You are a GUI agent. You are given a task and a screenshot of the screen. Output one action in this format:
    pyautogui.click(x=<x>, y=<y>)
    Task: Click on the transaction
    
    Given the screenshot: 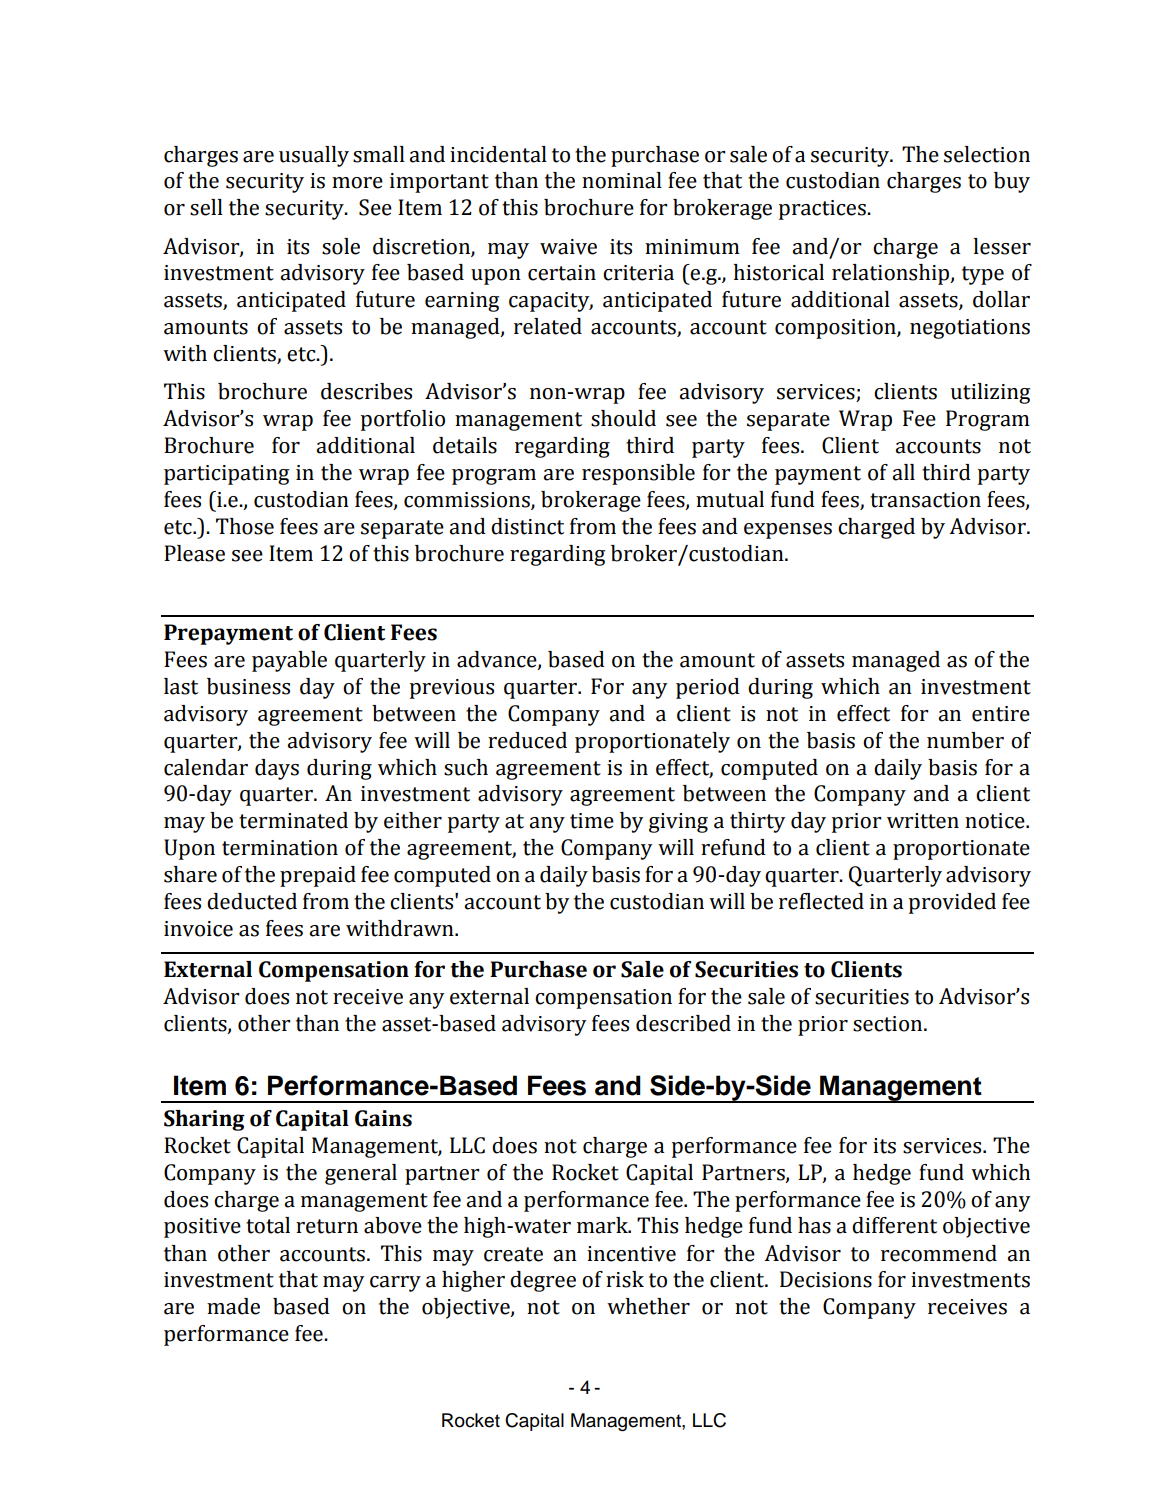 What is the action you would take?
    pyautogui.click(x=925, y=500)
